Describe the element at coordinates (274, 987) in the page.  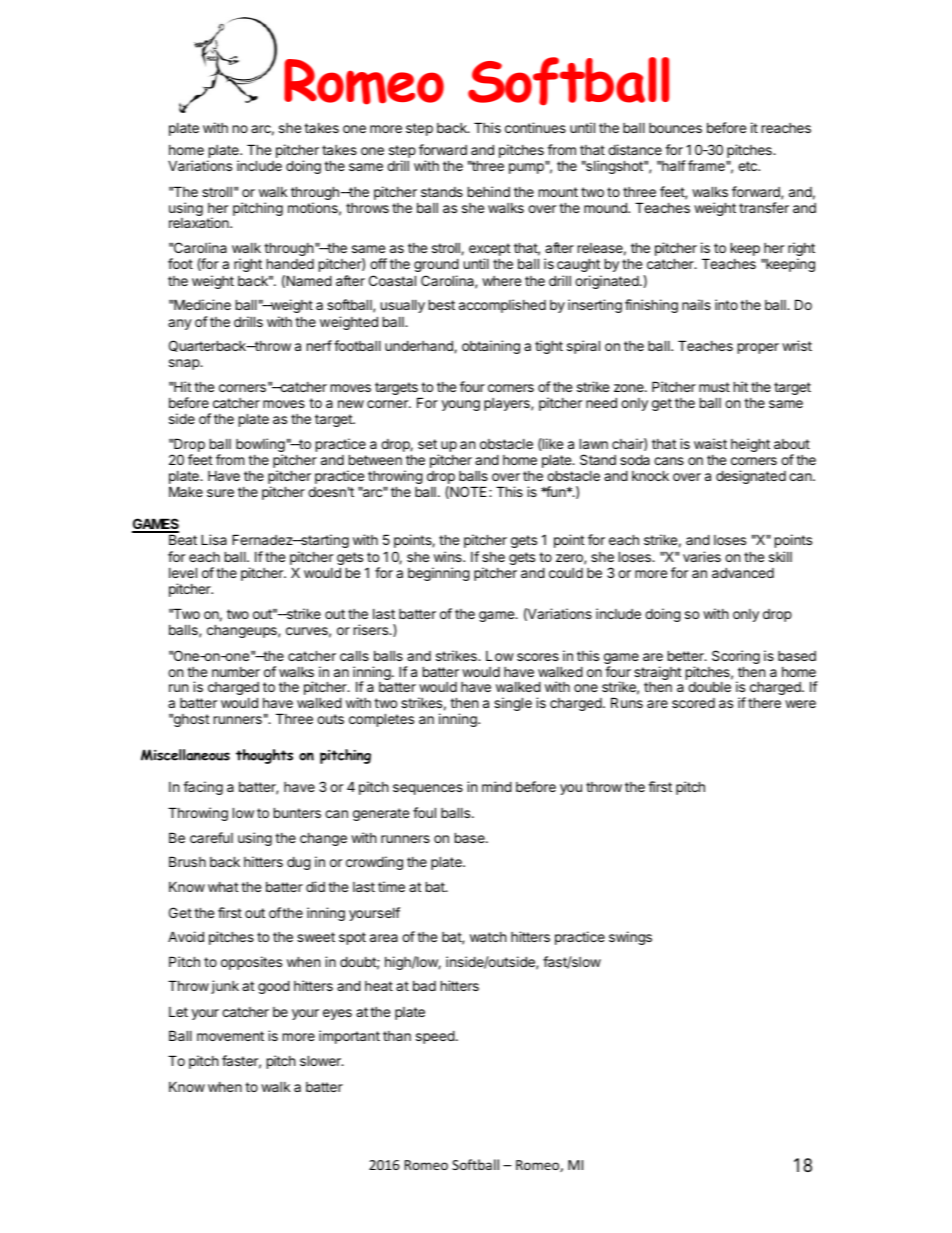
I see `good` at that location.
